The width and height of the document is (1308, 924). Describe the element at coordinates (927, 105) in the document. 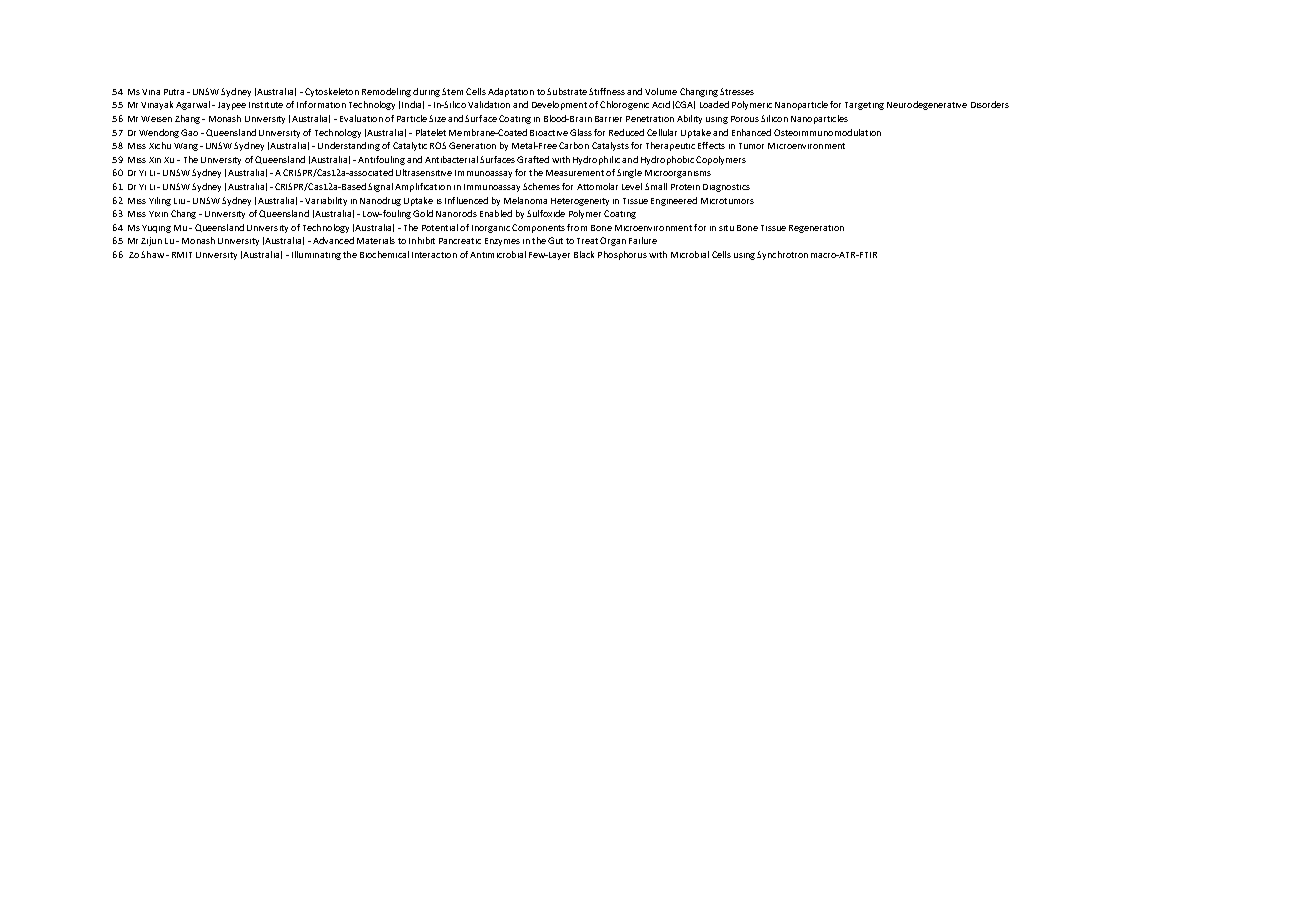

I see `Neurodegenerative` at that location.
